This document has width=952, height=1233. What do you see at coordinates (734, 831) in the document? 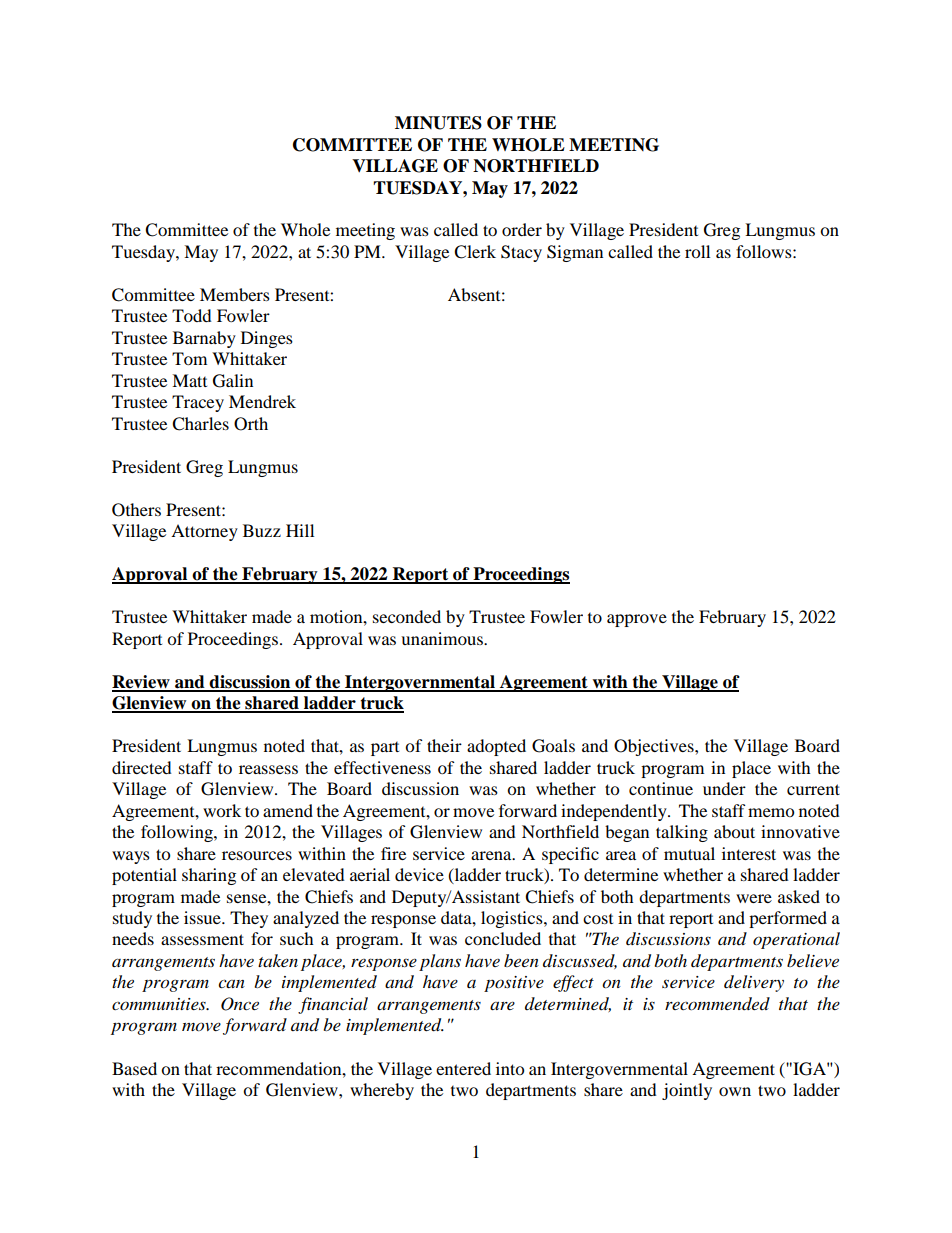
I see `about` at bounding box center [734, 831].
